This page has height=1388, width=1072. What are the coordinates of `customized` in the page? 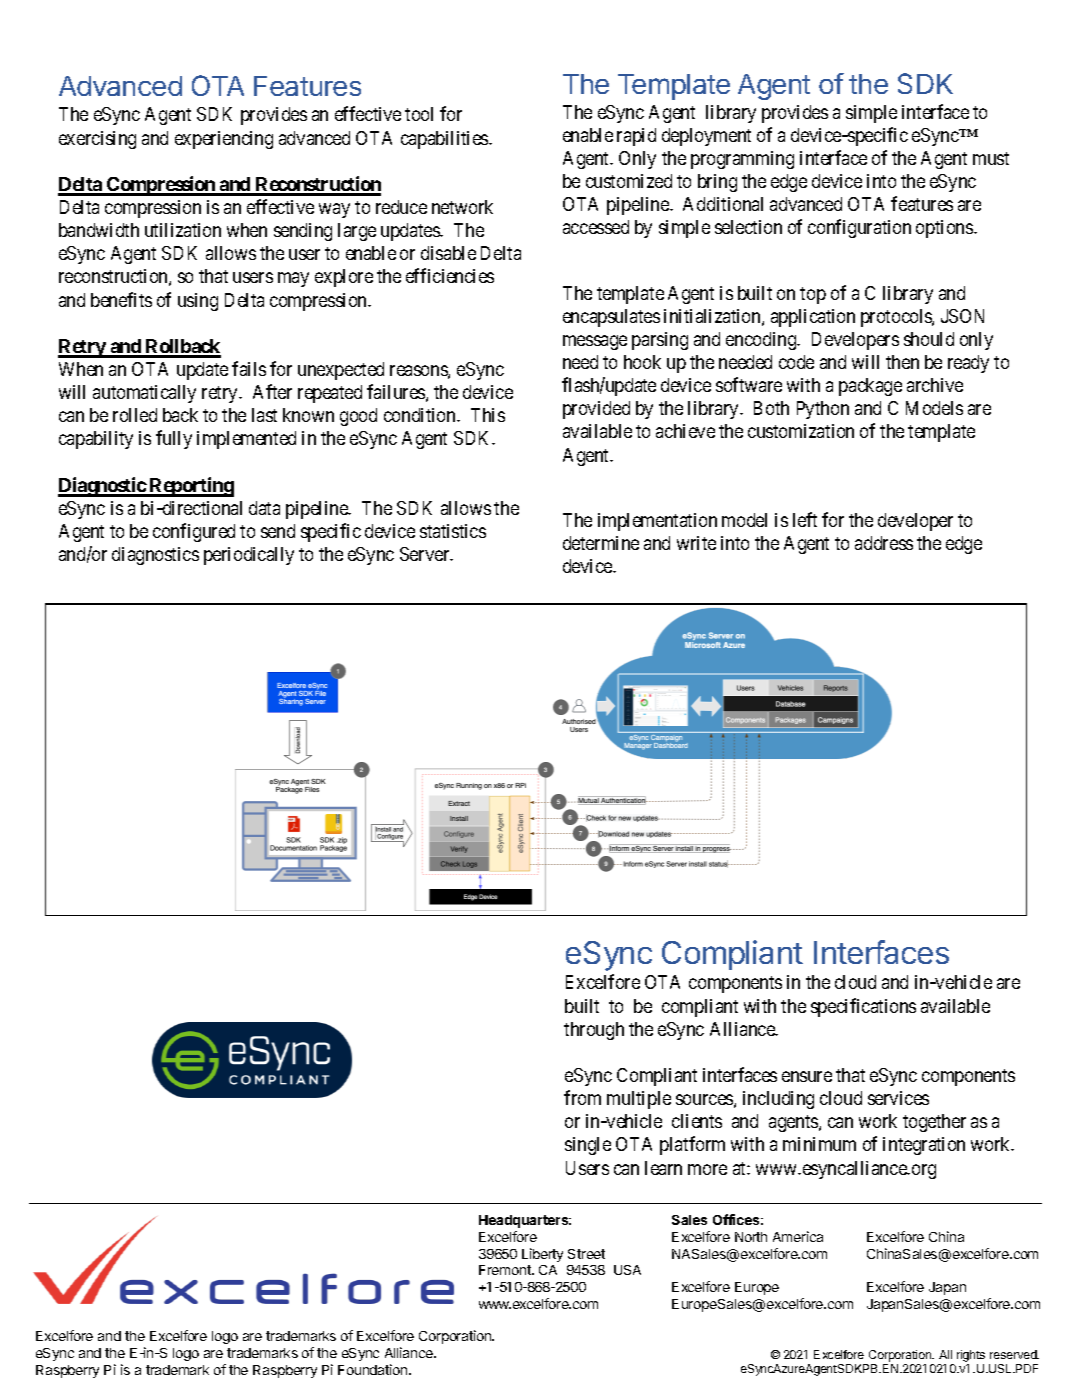 It's located at (629, 181).
